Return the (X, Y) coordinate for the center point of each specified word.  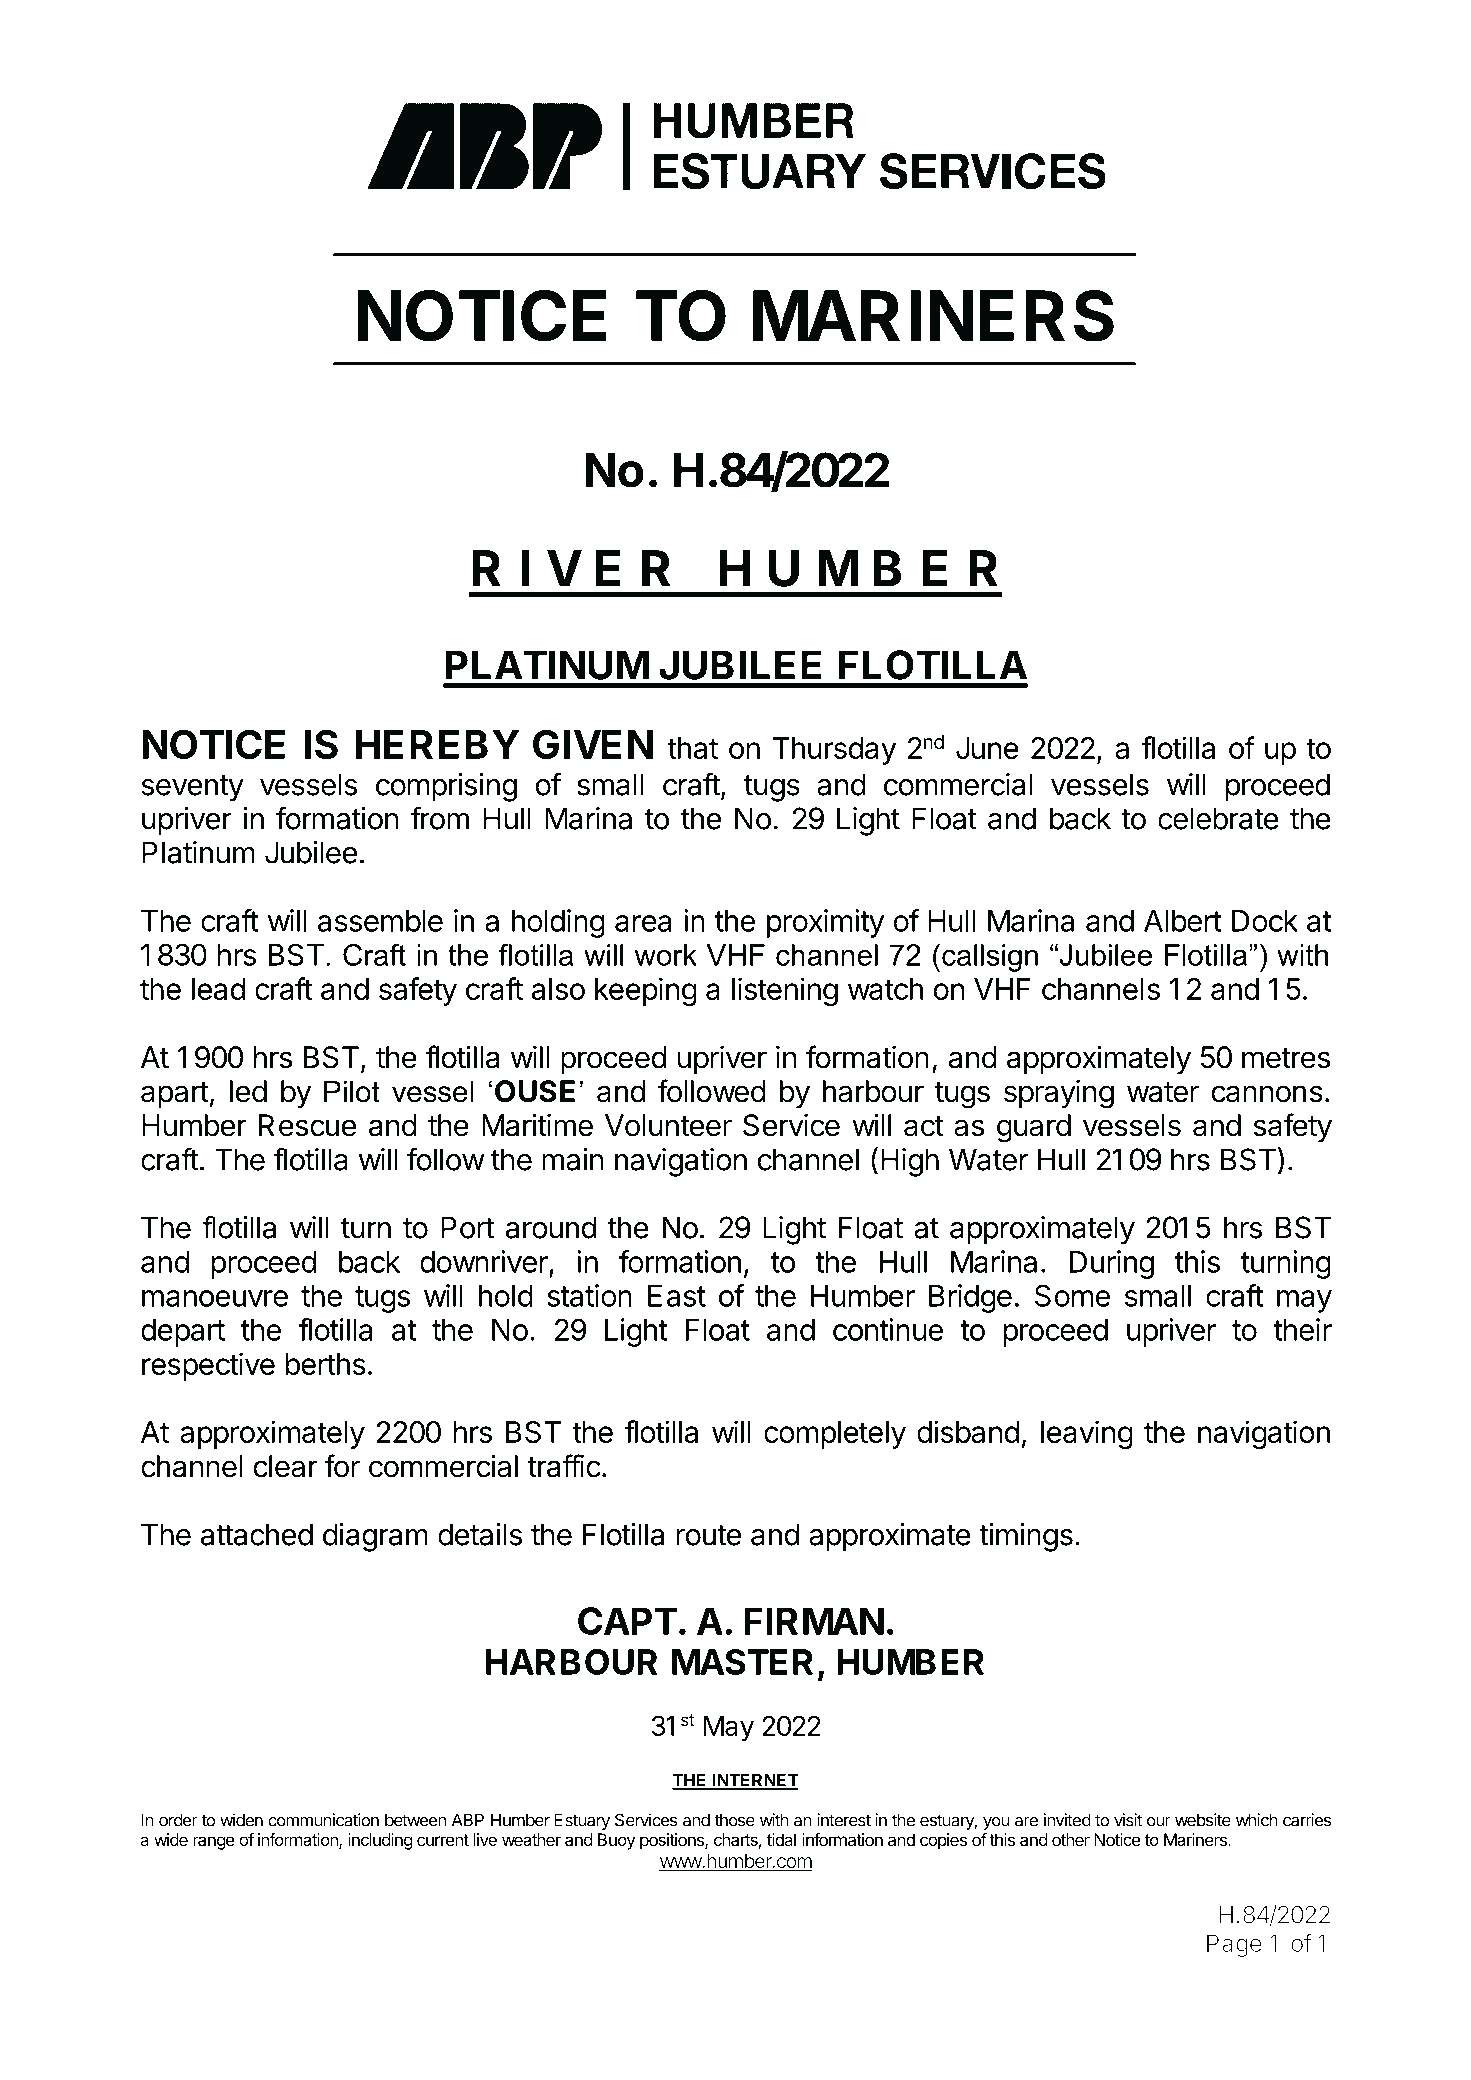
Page (1234, 1945)
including (380, 1841)
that (692, 748)
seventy (192, 788)
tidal (781, 1839)
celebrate (1218, 818)
